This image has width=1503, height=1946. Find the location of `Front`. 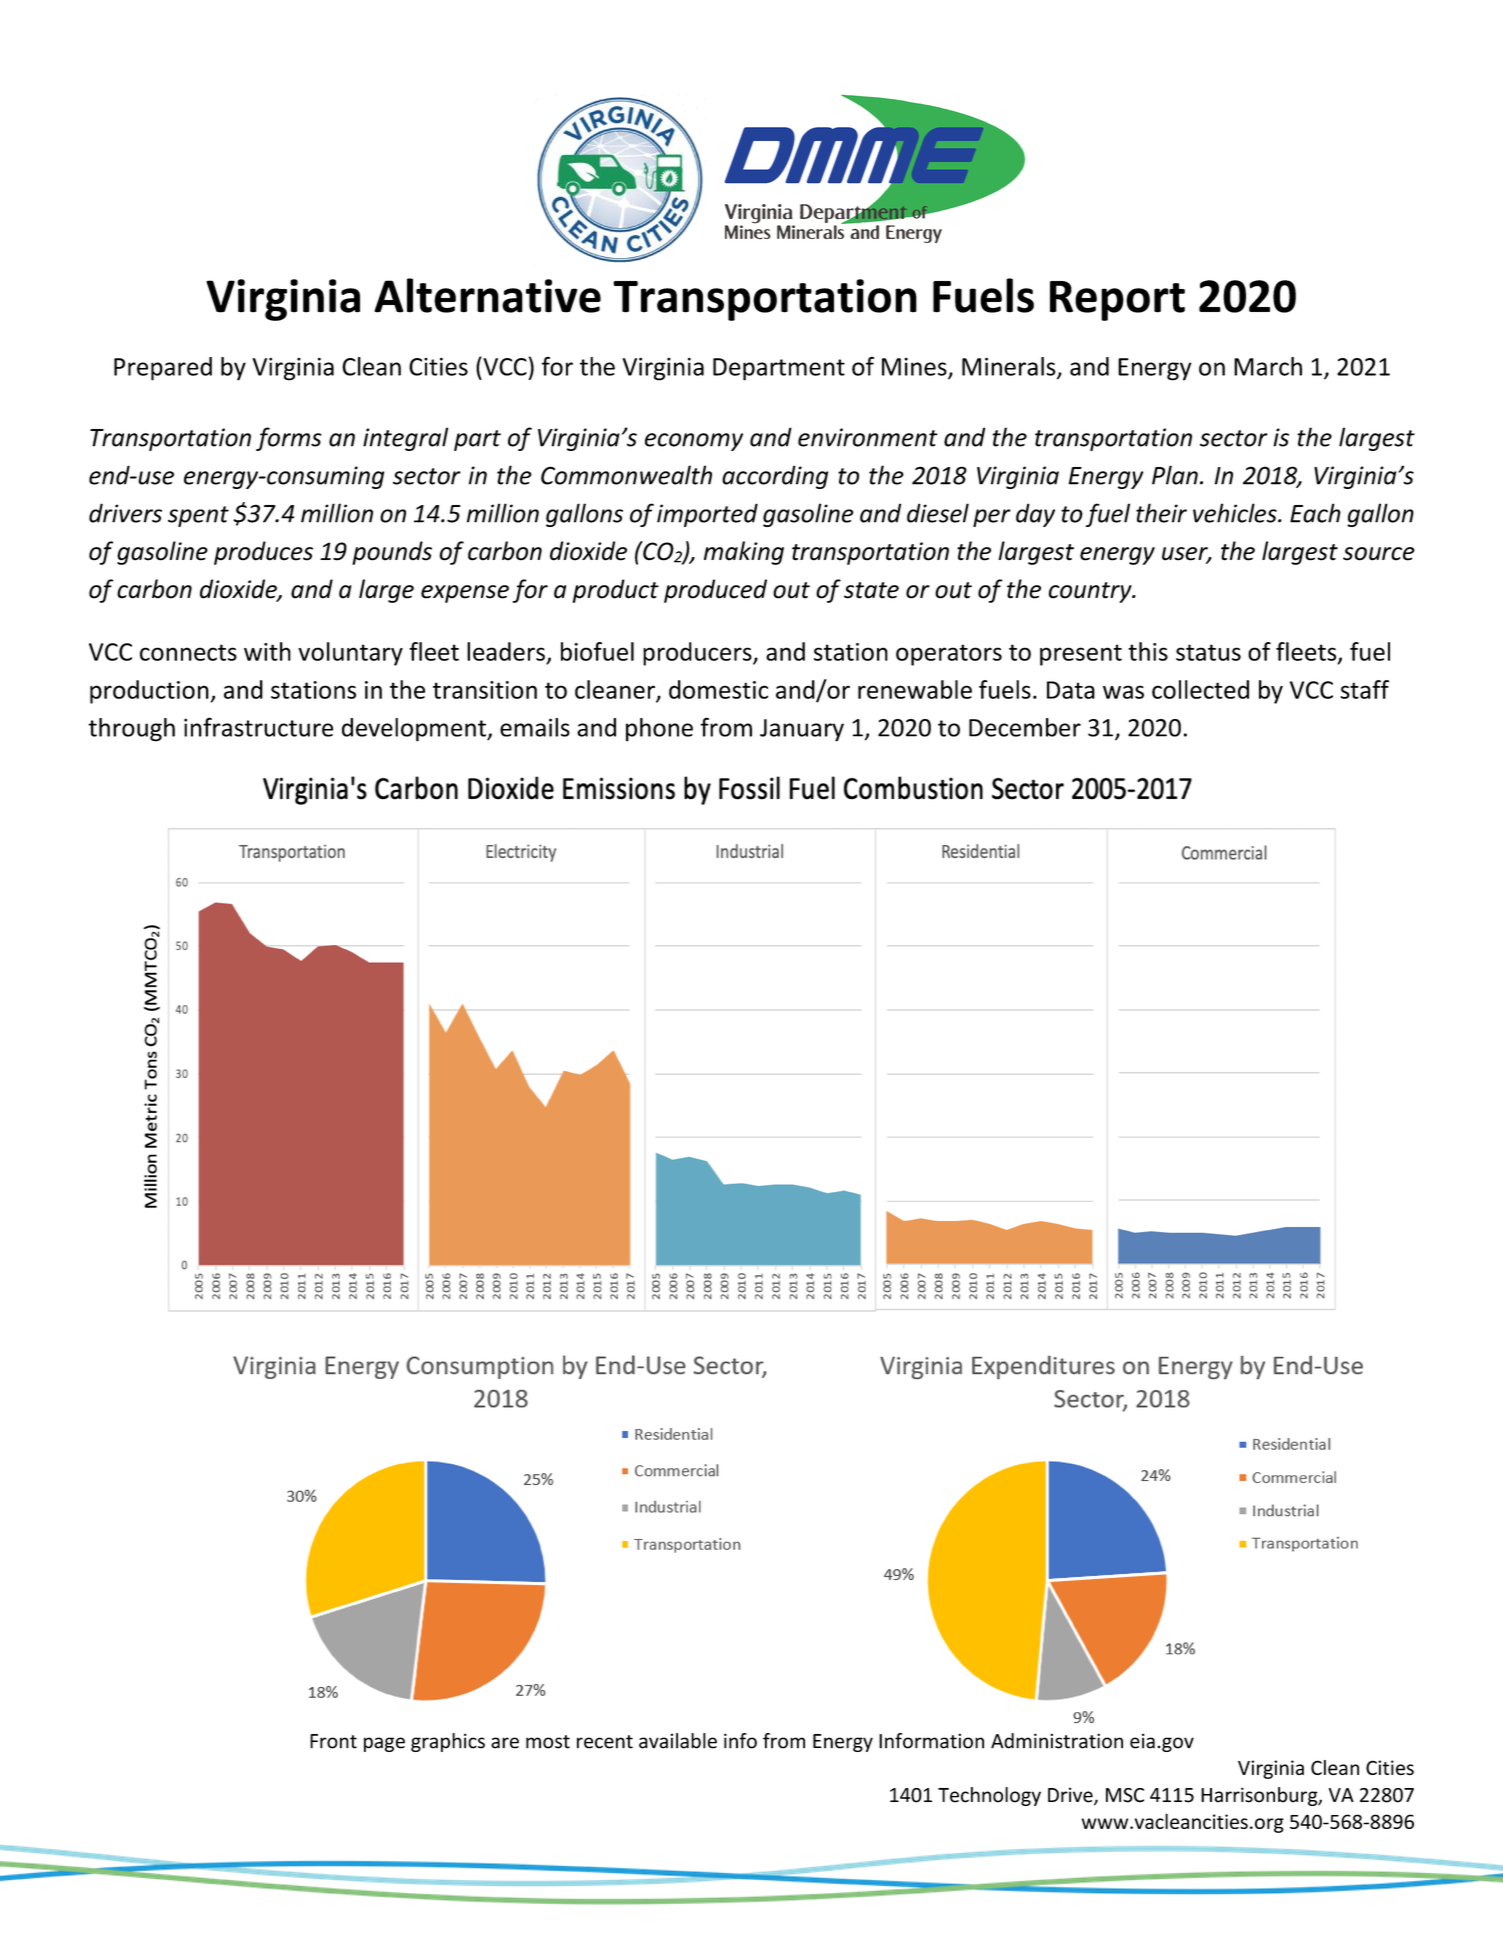

Front is located at coordinates (333, 1741).
